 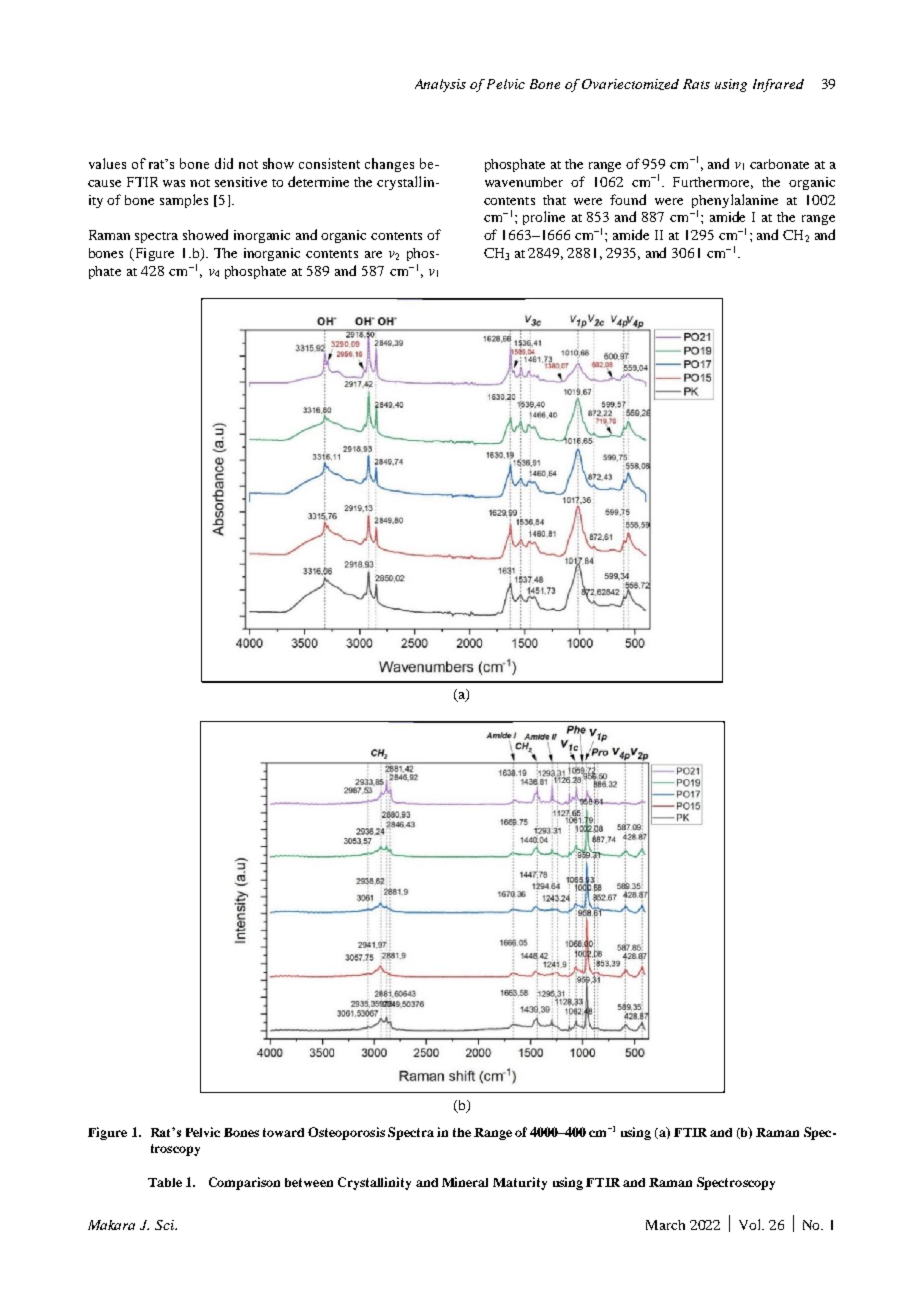 I want to click on Maturity, so click(x=520, y=1183).
